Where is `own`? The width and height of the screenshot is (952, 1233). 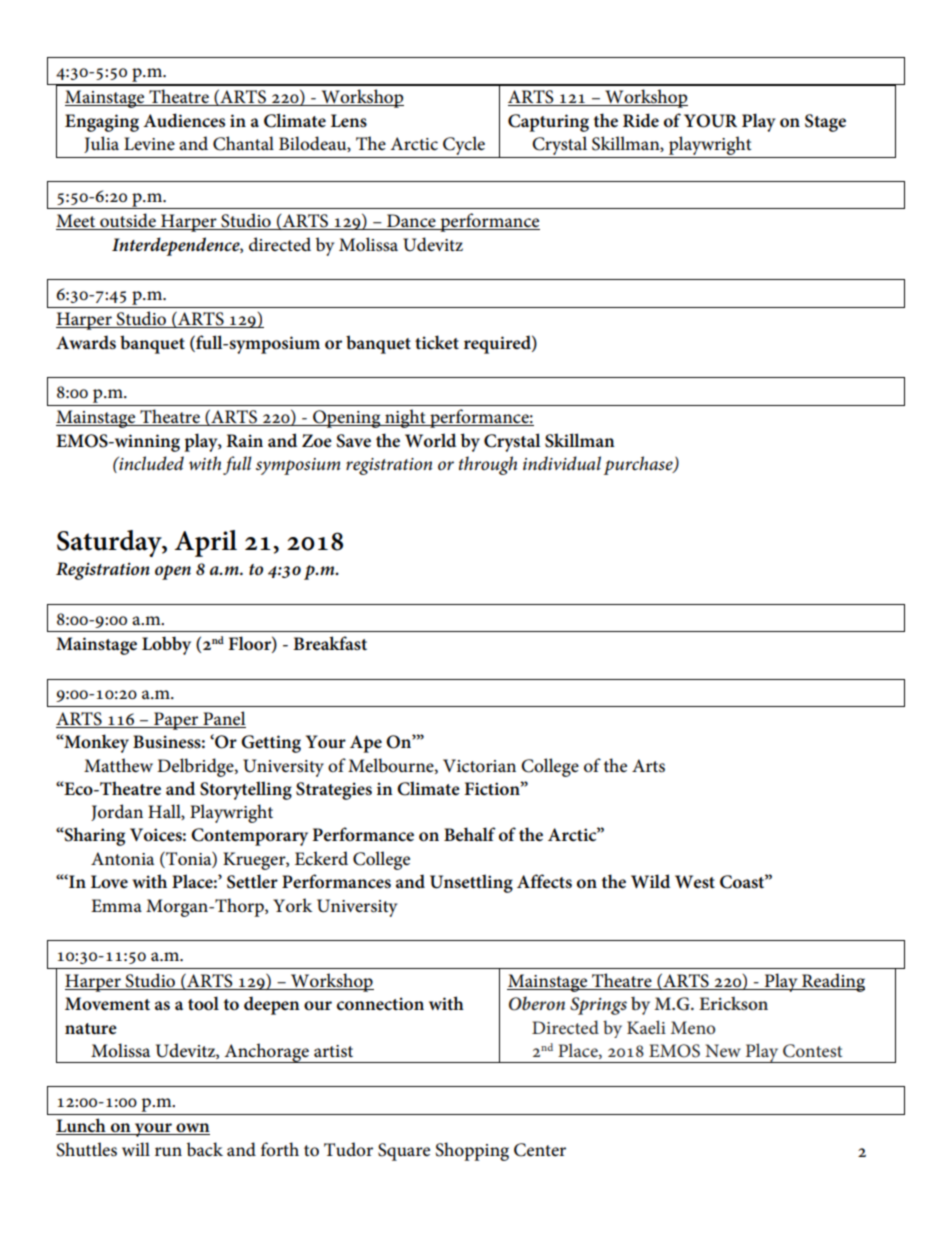 own is located at coordinates (192, 1129).
